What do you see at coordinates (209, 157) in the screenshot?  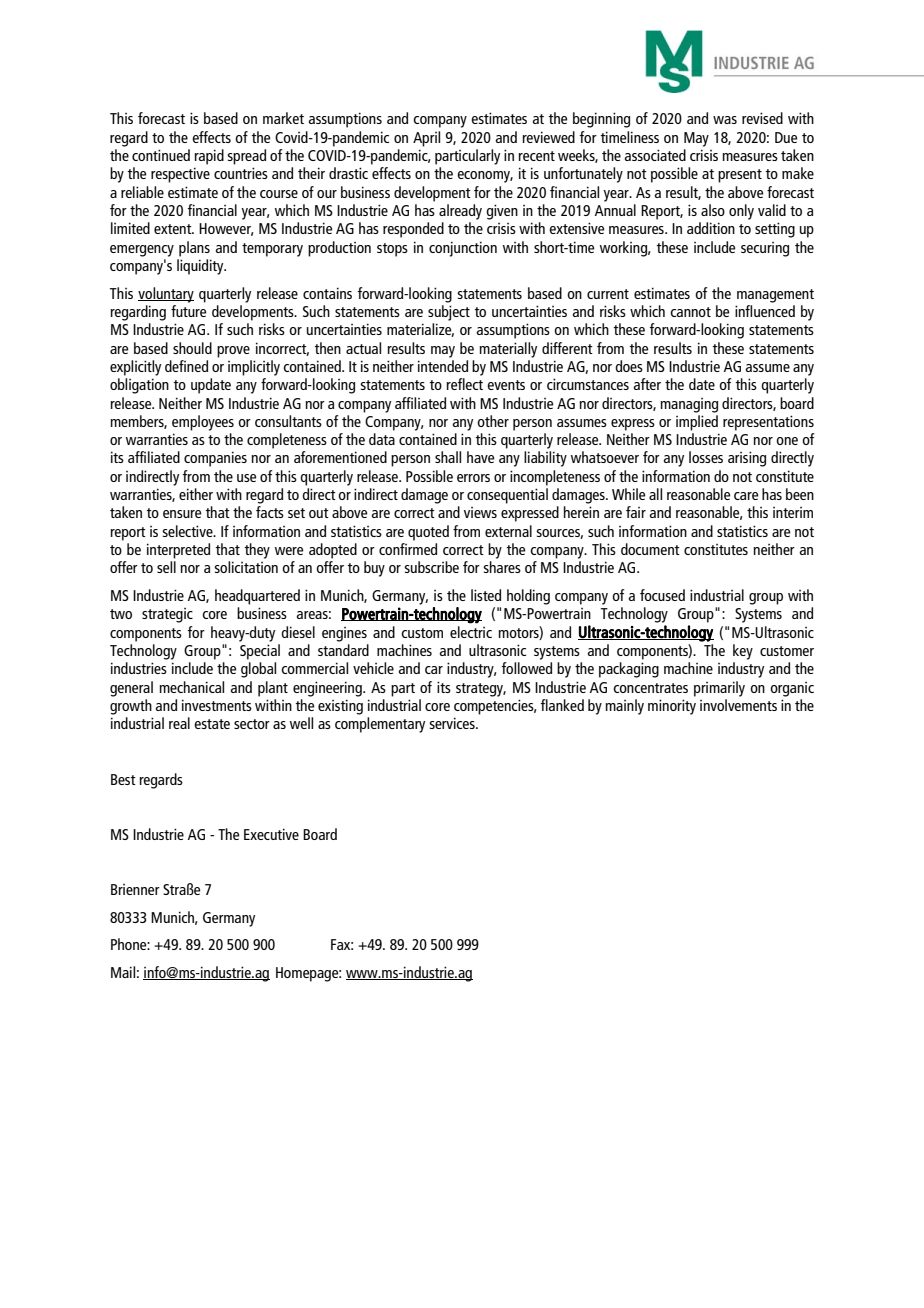 I see `rapid` at bounding box center [209, 157].
